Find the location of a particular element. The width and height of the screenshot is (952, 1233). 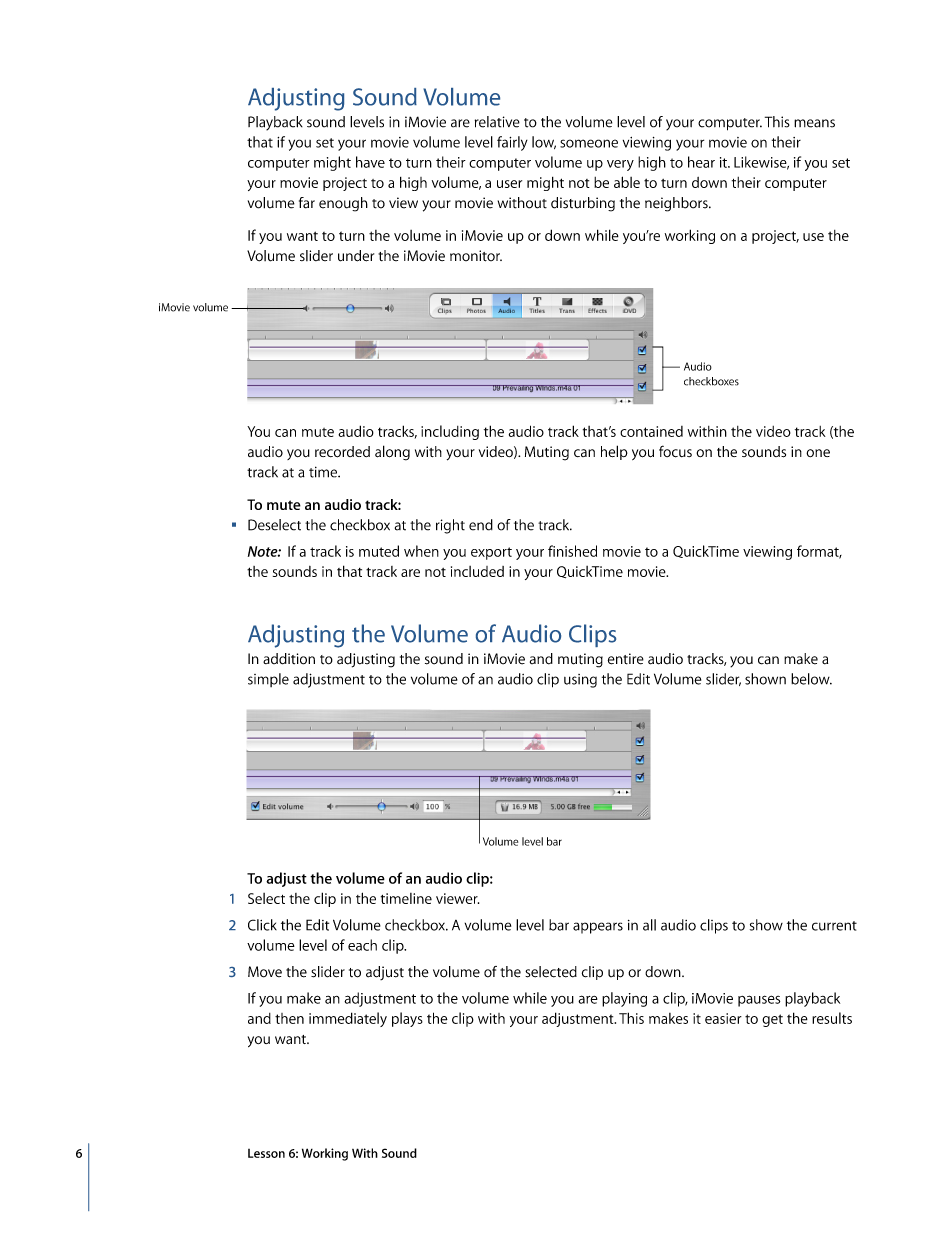

have is located at coordinates (370, 162).
